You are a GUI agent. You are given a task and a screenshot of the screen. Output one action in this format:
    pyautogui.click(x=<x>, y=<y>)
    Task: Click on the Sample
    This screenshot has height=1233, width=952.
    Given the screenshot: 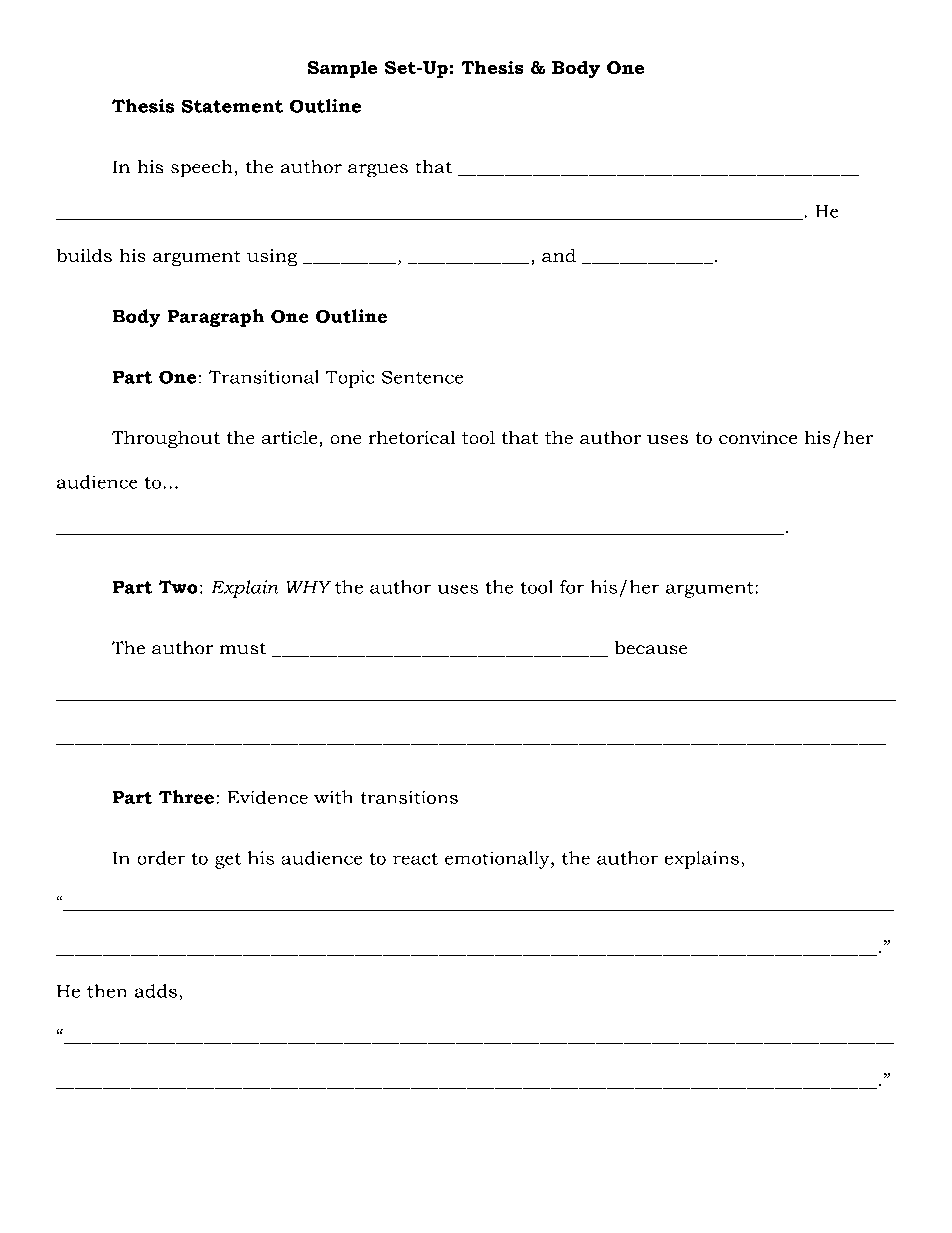 What is the action you would take?
    pyautogui.click(x=342, y=69)
